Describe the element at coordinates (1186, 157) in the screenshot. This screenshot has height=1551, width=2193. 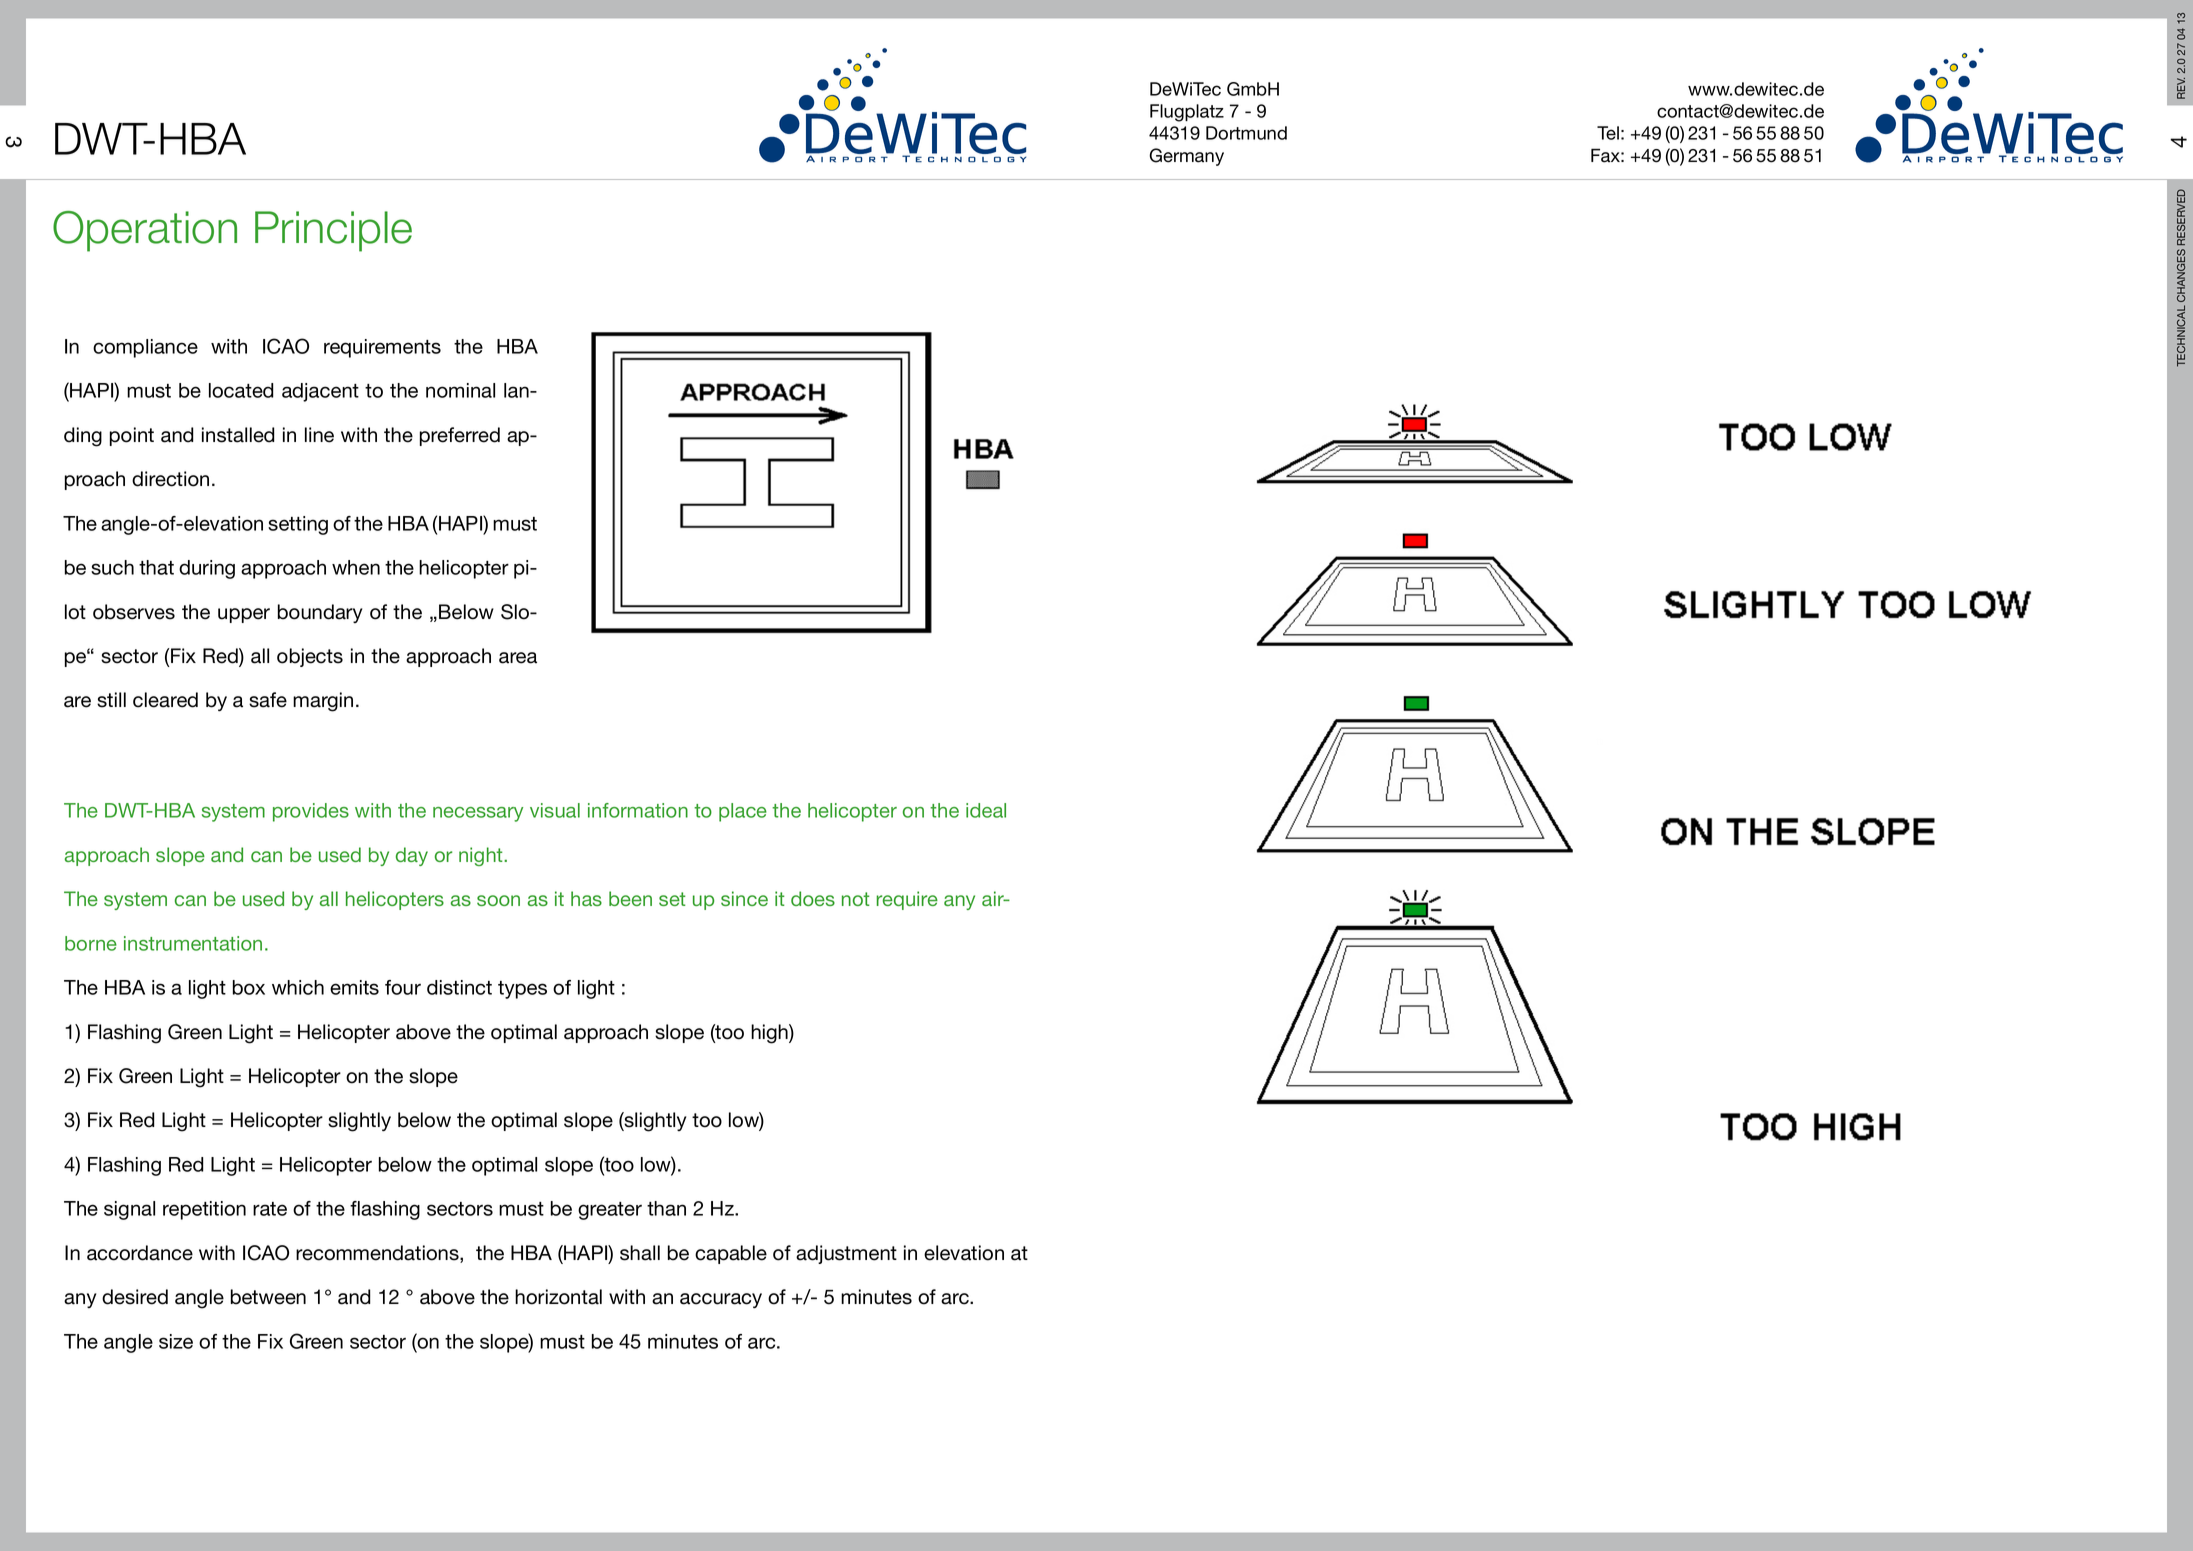
I see `Germany` at that location.
